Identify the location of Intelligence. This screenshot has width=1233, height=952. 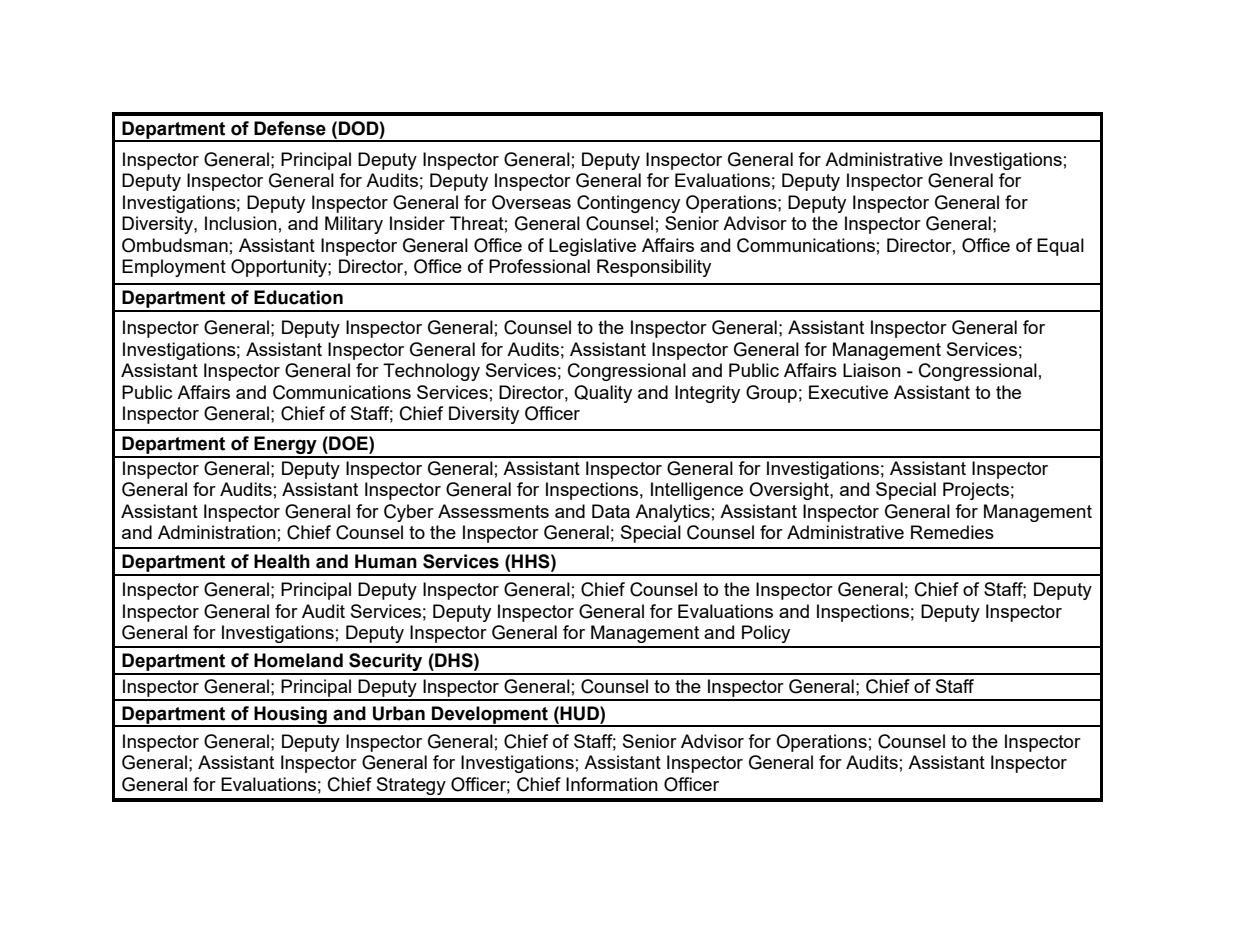
(697, 491).
